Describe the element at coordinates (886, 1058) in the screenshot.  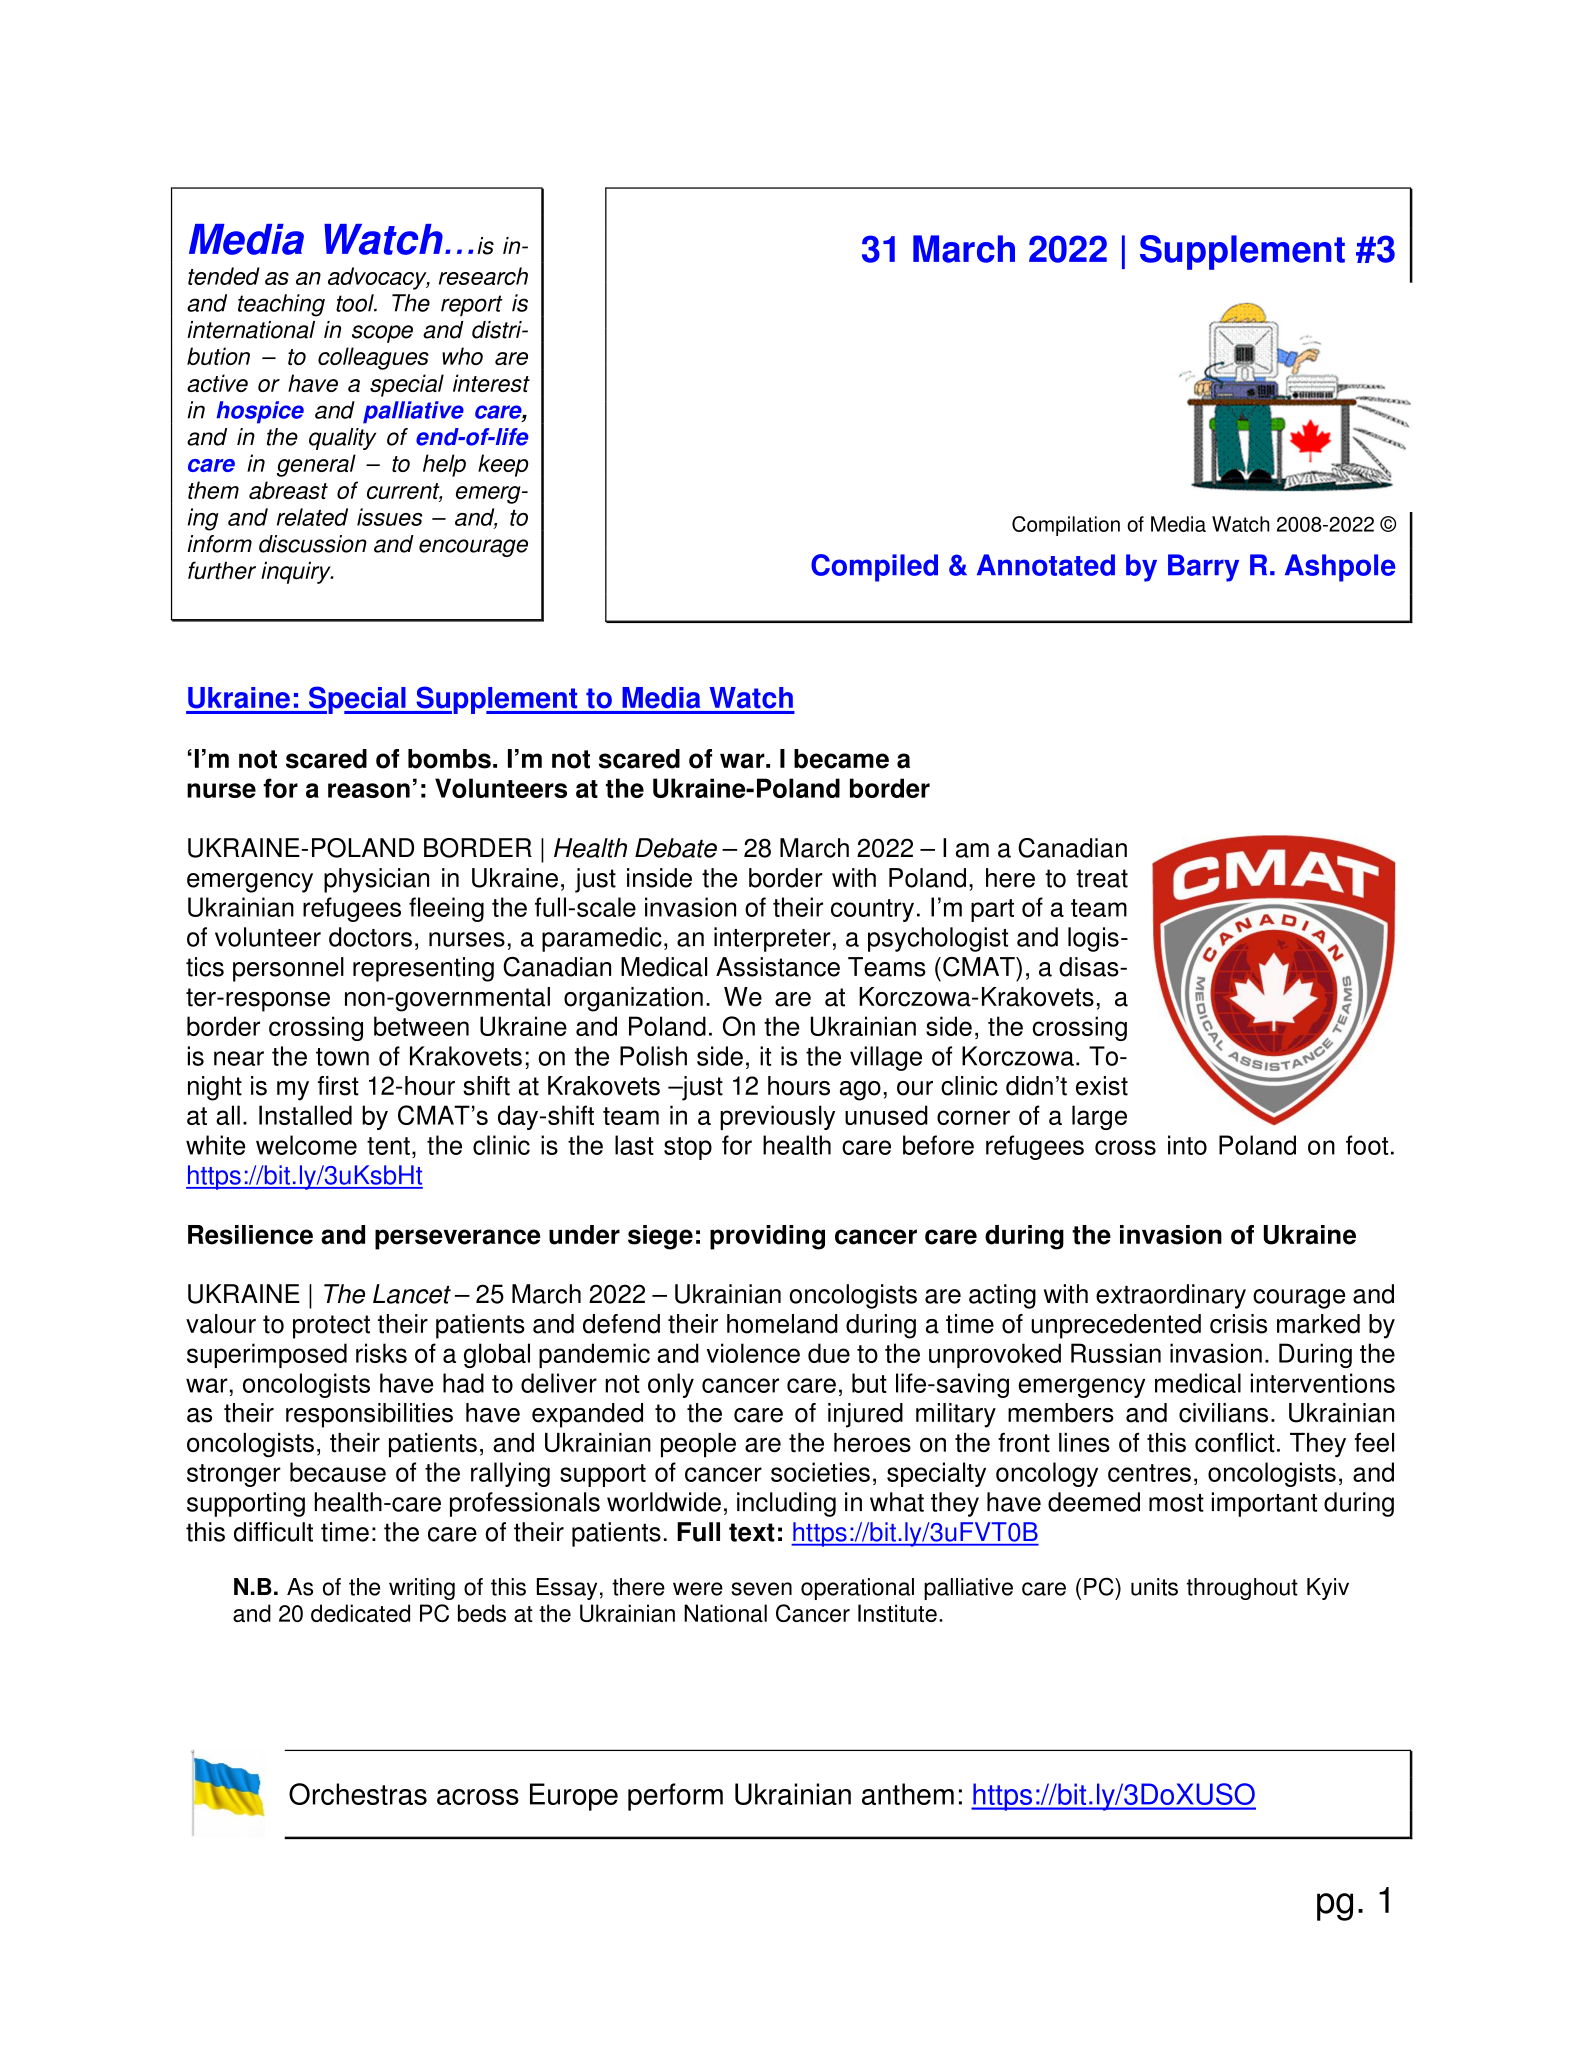
I see `village` at that location.
